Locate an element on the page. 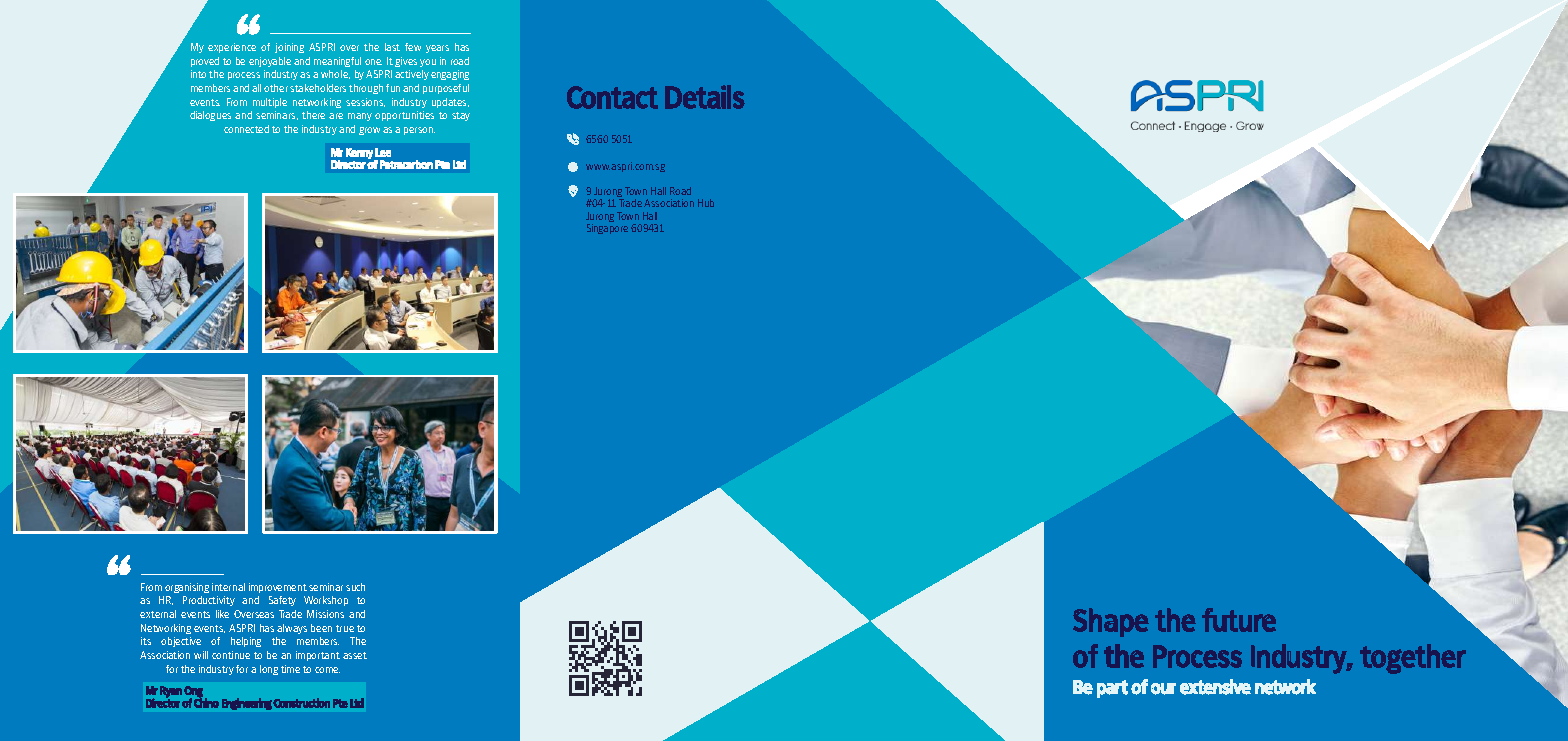  Details is located at coordinates (705, 97).
